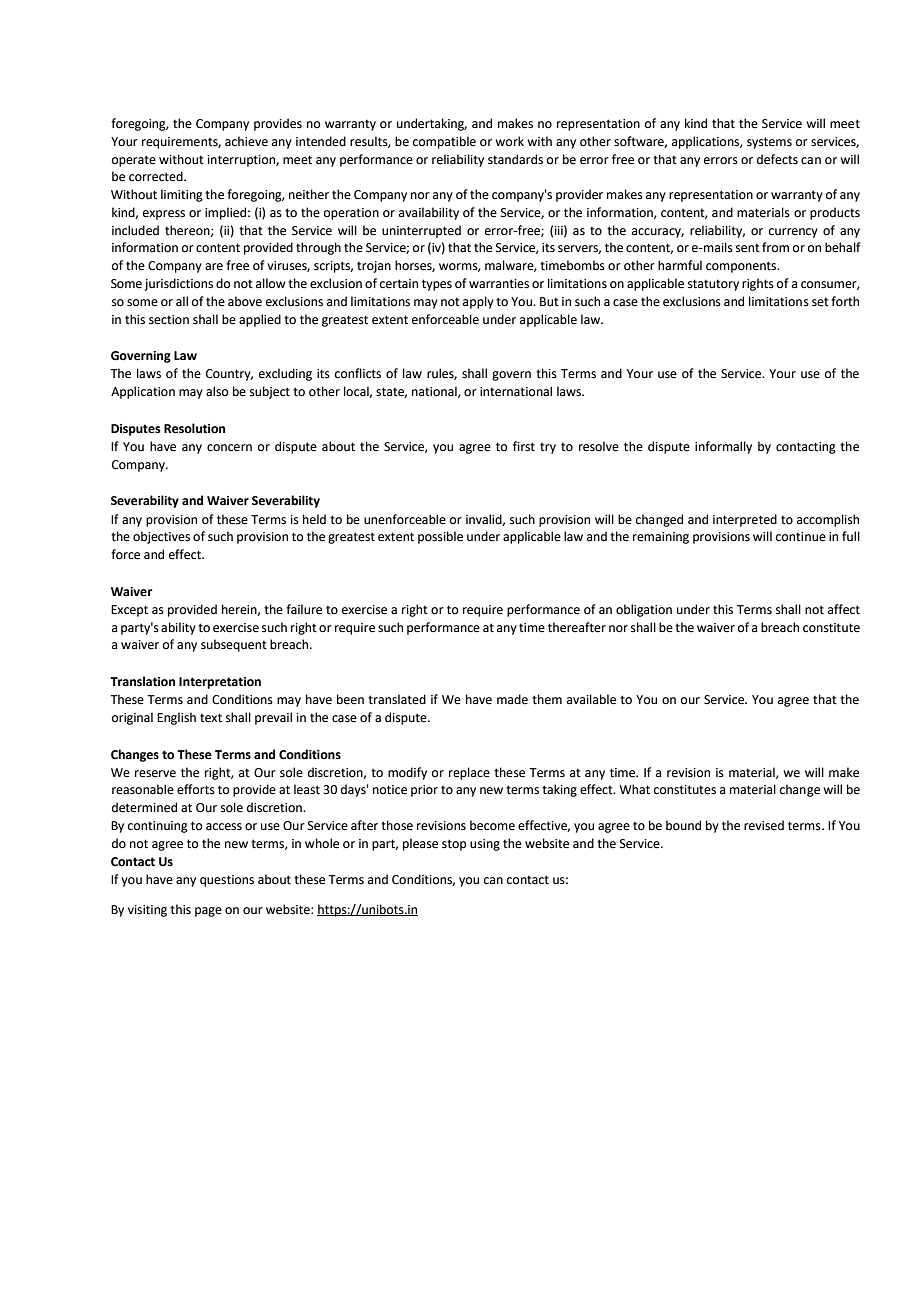 Image resolution: width=924 pixels, height=1308 pixels. Describe the element at coordinates (246, 141) in the page. I see `achieve` at that location.
